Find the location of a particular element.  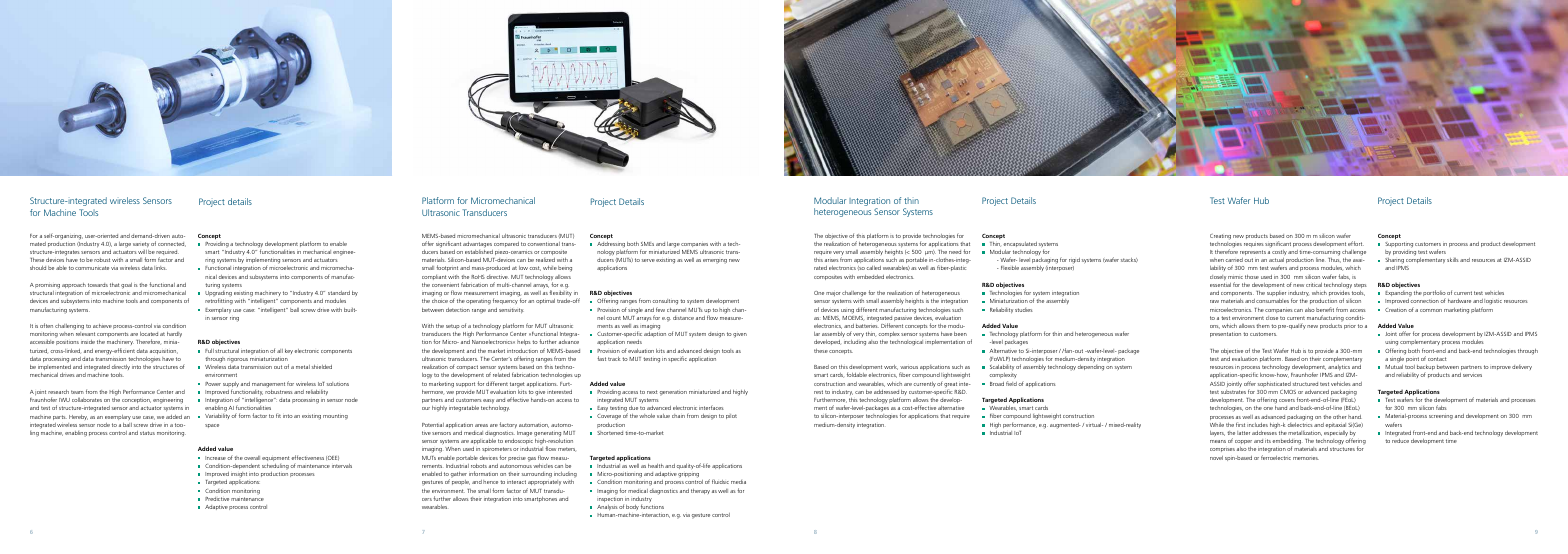

therapy is located at coordinates (700, 491).
